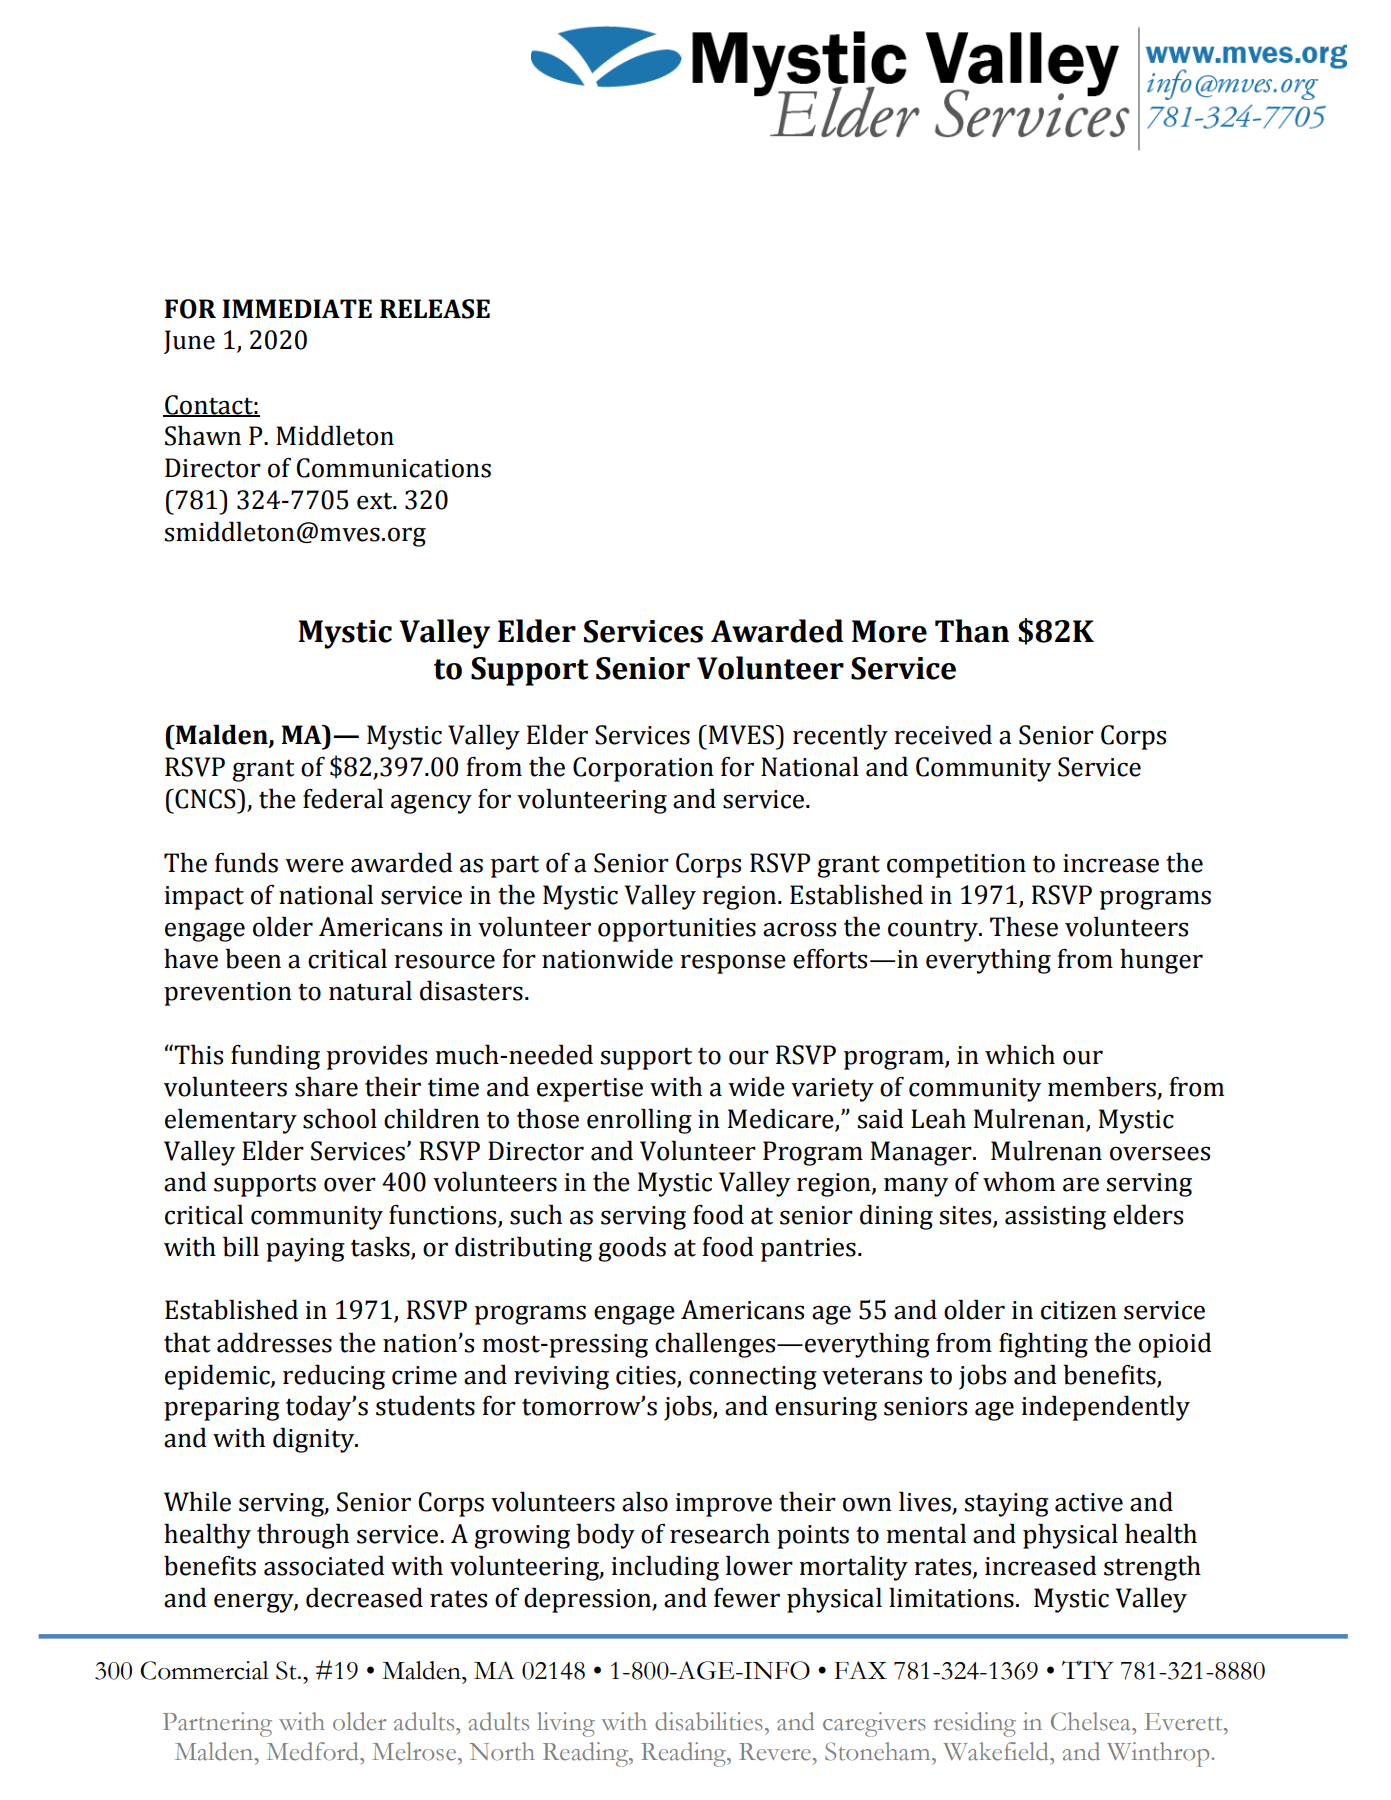 The image size is (1391, 1800). Describe the element at coordinates (643, 769) in the image. I see `Corporation` at that location.
